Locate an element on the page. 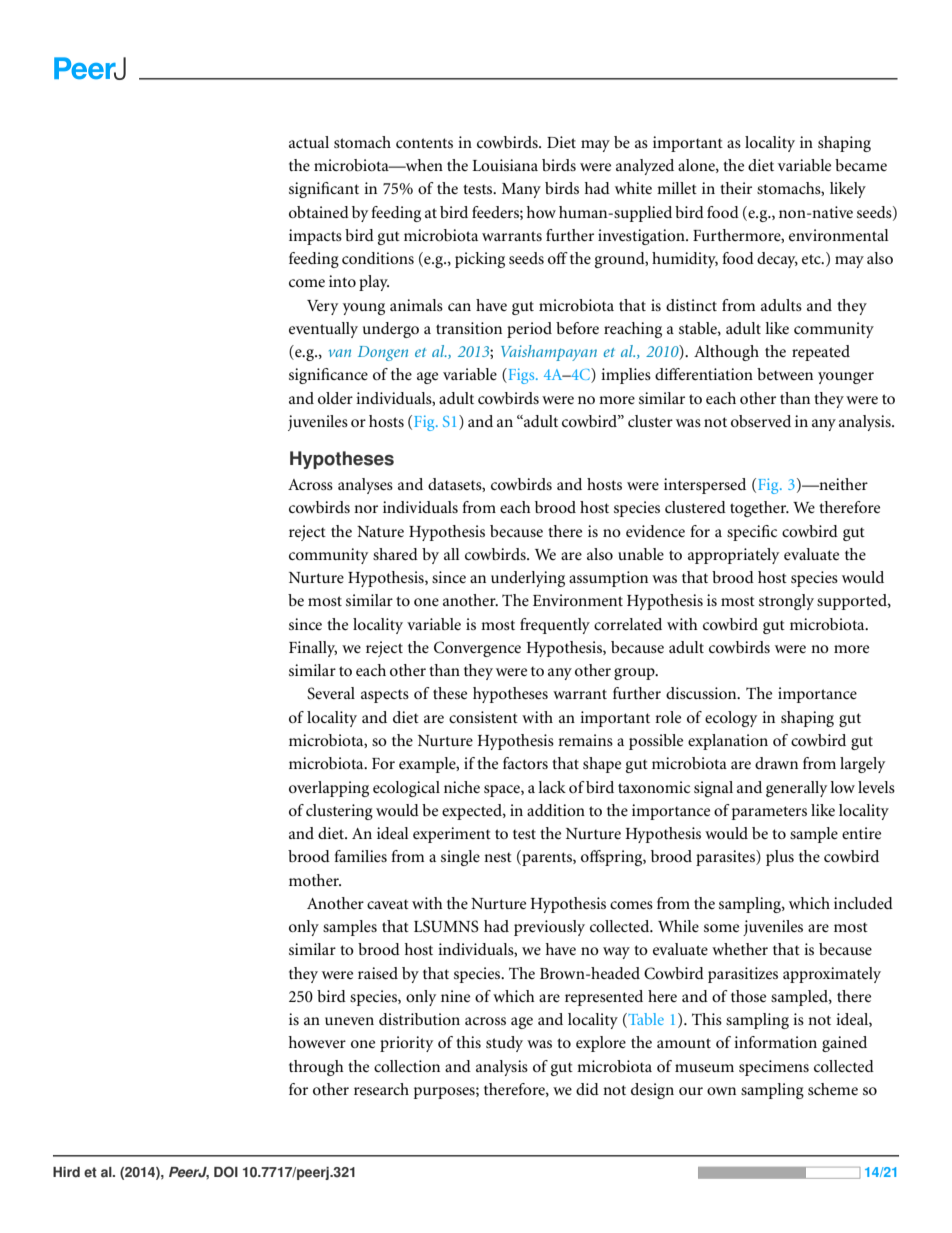  observed is located at coordinates (761, 421).
